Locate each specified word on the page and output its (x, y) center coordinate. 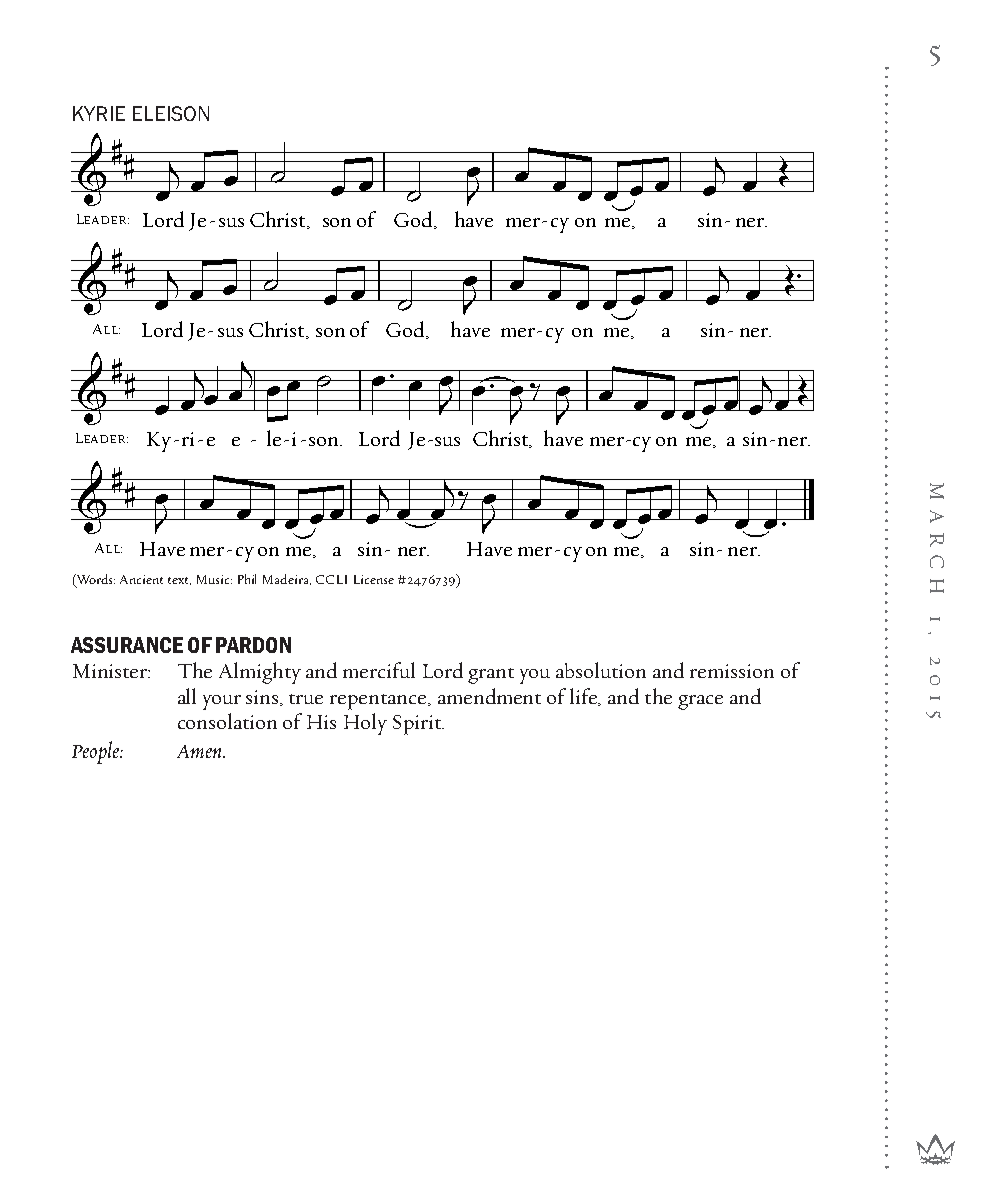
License (374, 579)
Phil (247, 579)
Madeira (287, 579)
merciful (379, 670)
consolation (227, 721)
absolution (601, 670)
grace (700, 702)
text (179, 581)
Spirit (418, 725)
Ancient (141, 579)
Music (214, 579)
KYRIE (99, 113)
